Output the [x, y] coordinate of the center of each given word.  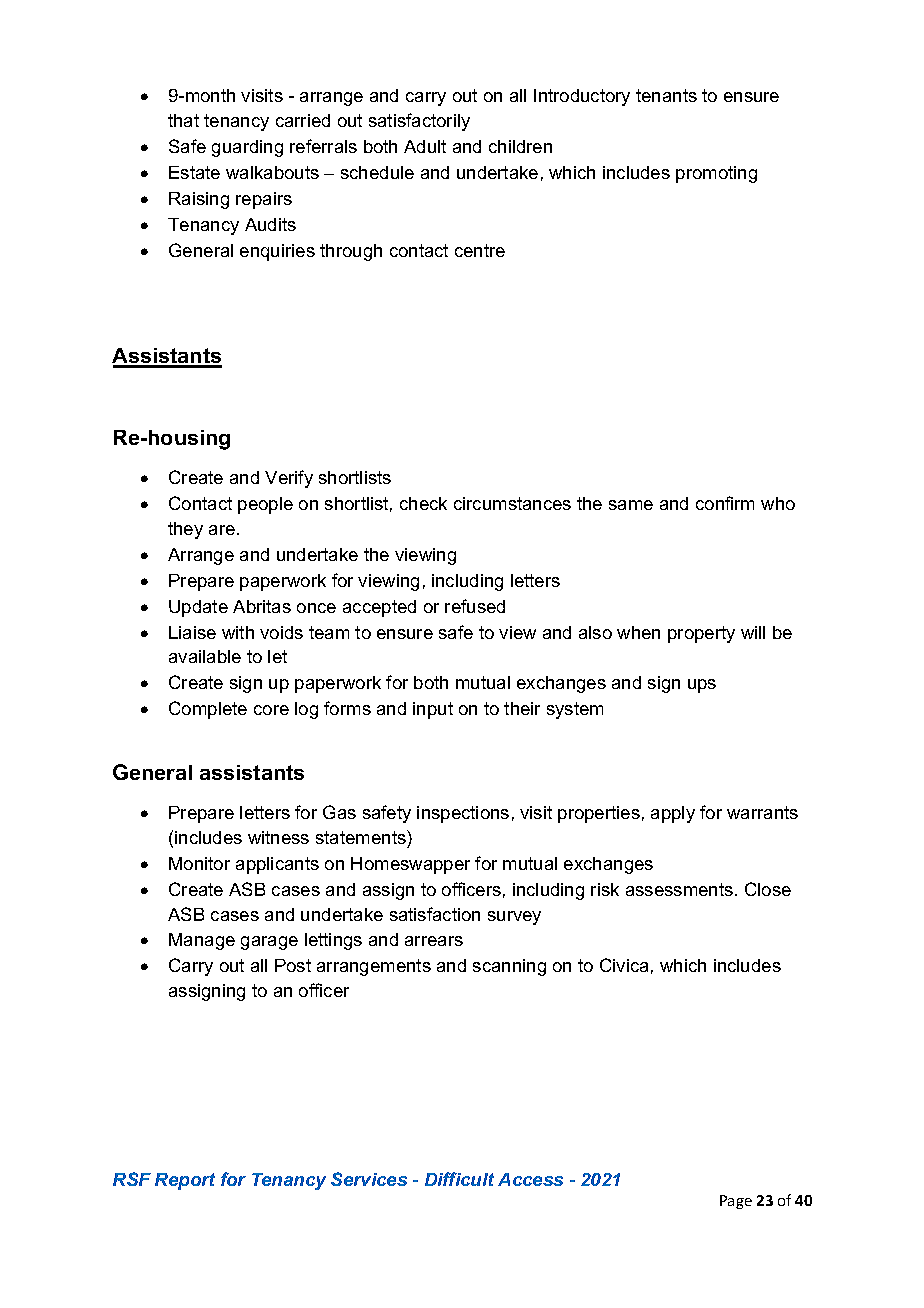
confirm [725, 503]
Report [185, 1181]
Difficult [459, 1179]
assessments [679, 889]
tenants [666, 95]
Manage [202, 941]
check [423, 503]
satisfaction [435, 914]
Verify [289, 479]
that [183, 120]
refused [475, 606]
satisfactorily [419, 122]
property [701, 634]
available [205, 656]
